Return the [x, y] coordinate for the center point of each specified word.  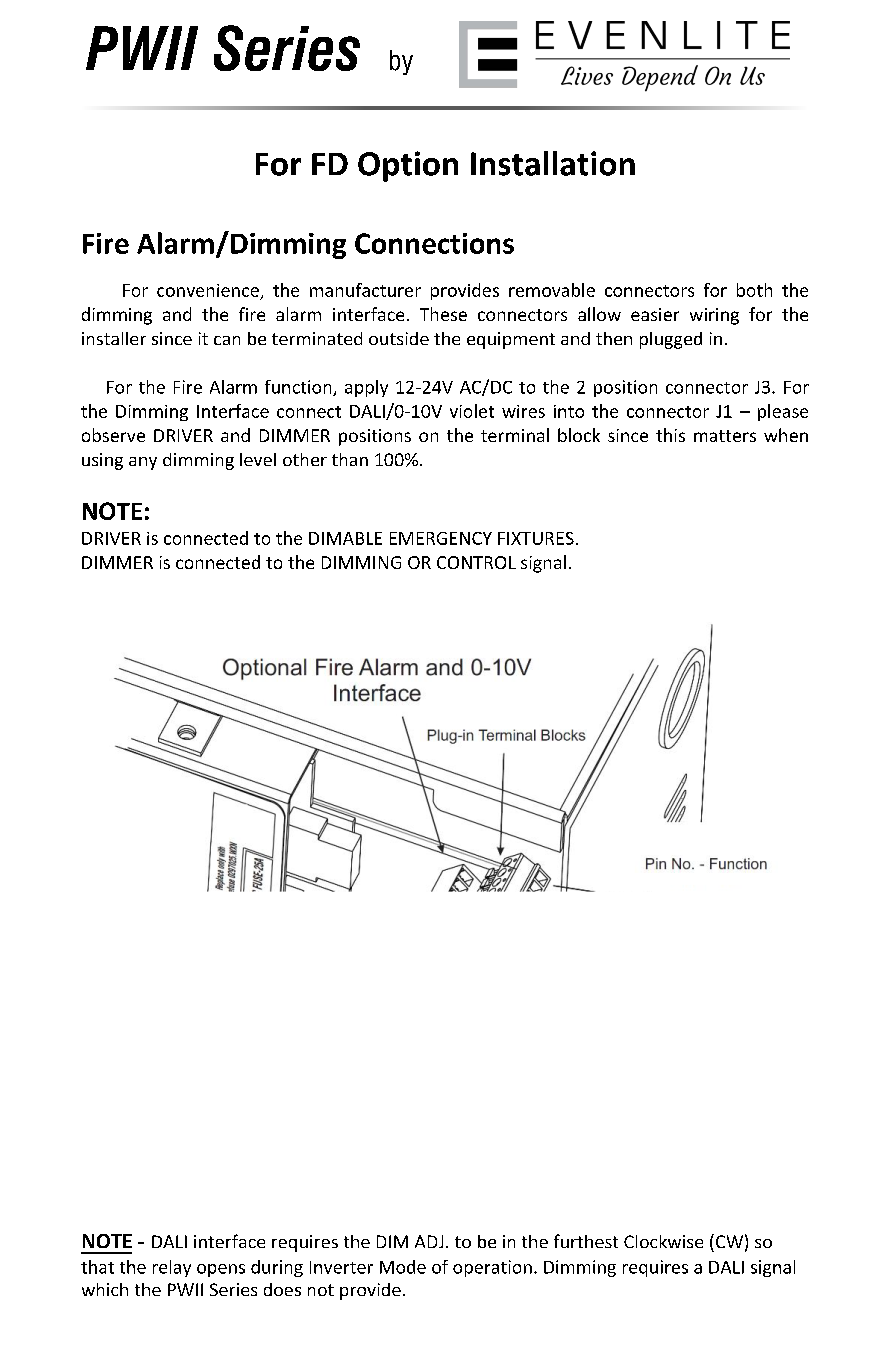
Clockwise [663, 1241]
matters [725, 436]
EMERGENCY [441, 538]
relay [172, 1268]
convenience [208, 290]
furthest [586, 1241]
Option [408, 166]
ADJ [429, 1241]
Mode [403, 1267]
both [754, 290]
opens [221, 1270]
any [143, 463]
